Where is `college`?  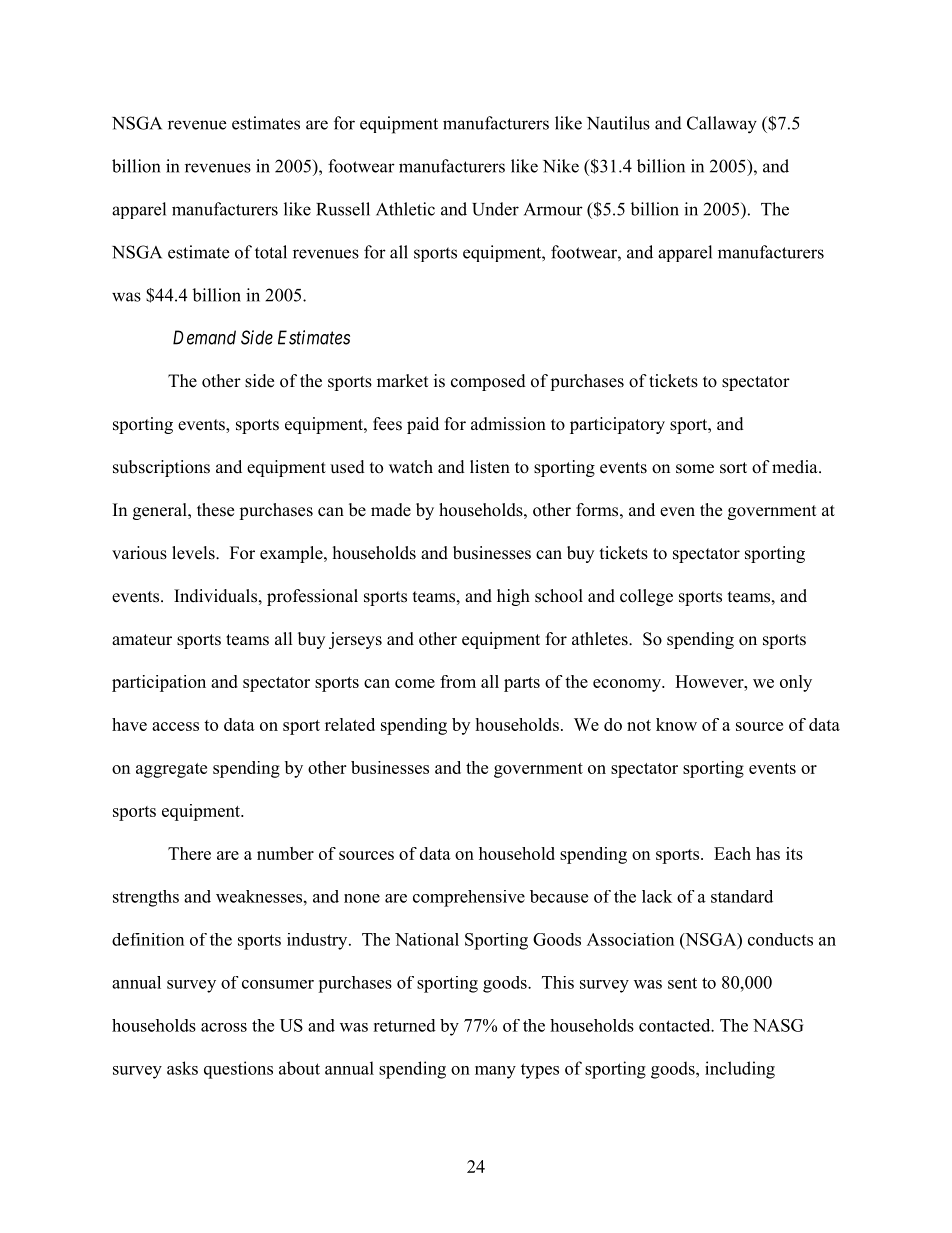
college is located at coordinates (646, 597).
